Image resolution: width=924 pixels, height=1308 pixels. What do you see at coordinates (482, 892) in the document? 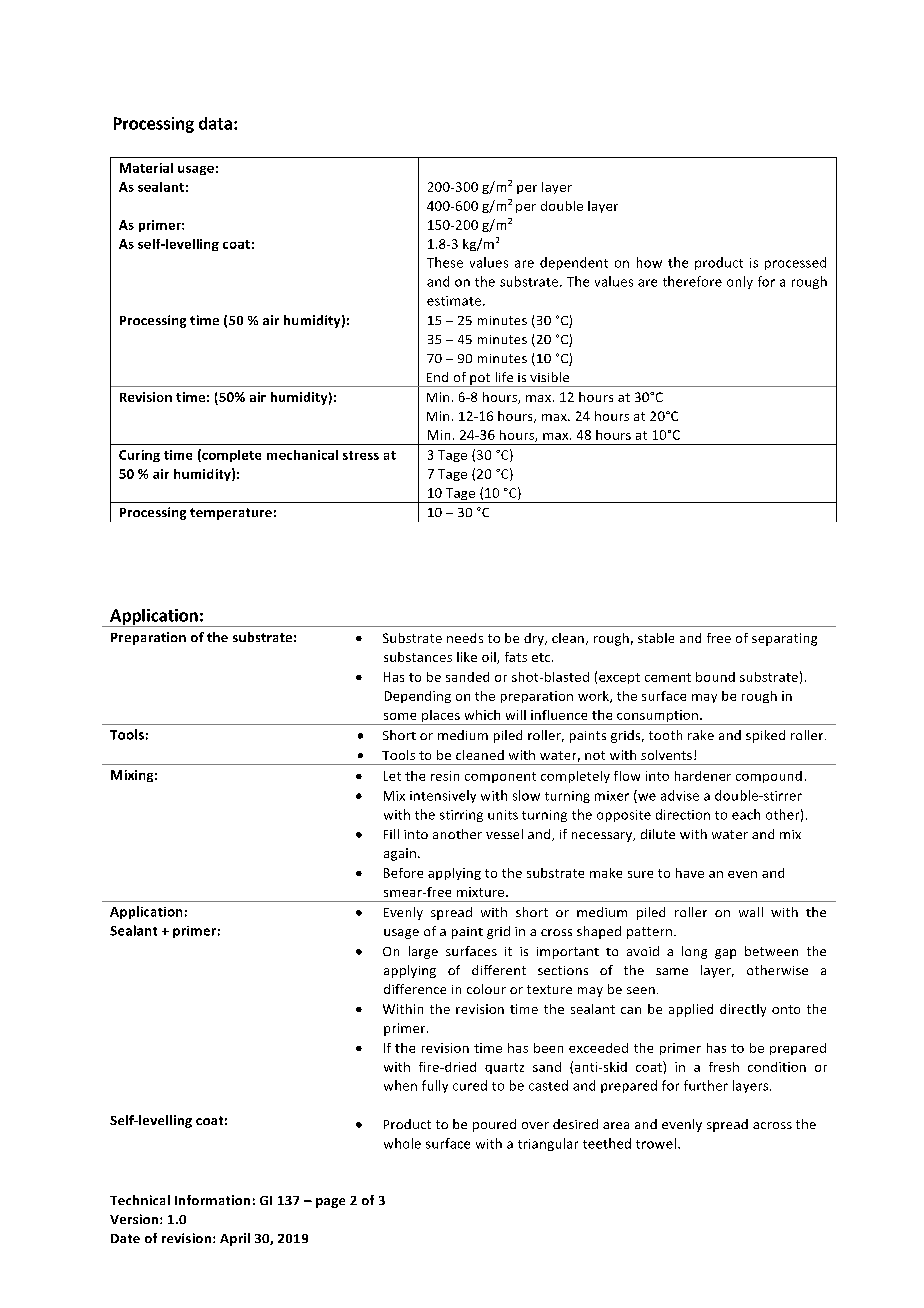
I see `mixture` at bounding box center [482, 892].
